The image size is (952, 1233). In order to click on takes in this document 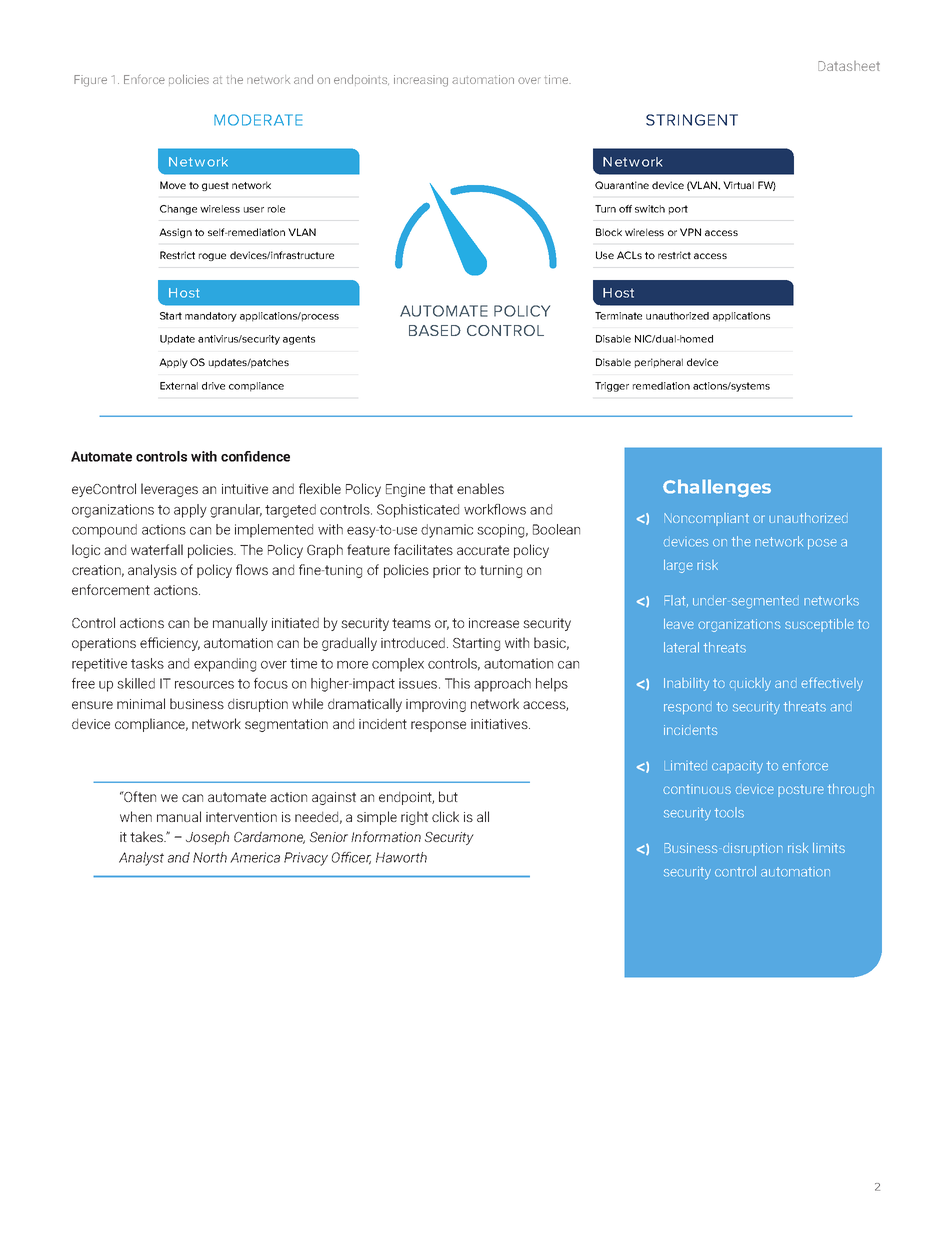, I will do `click(148, 836)`.
